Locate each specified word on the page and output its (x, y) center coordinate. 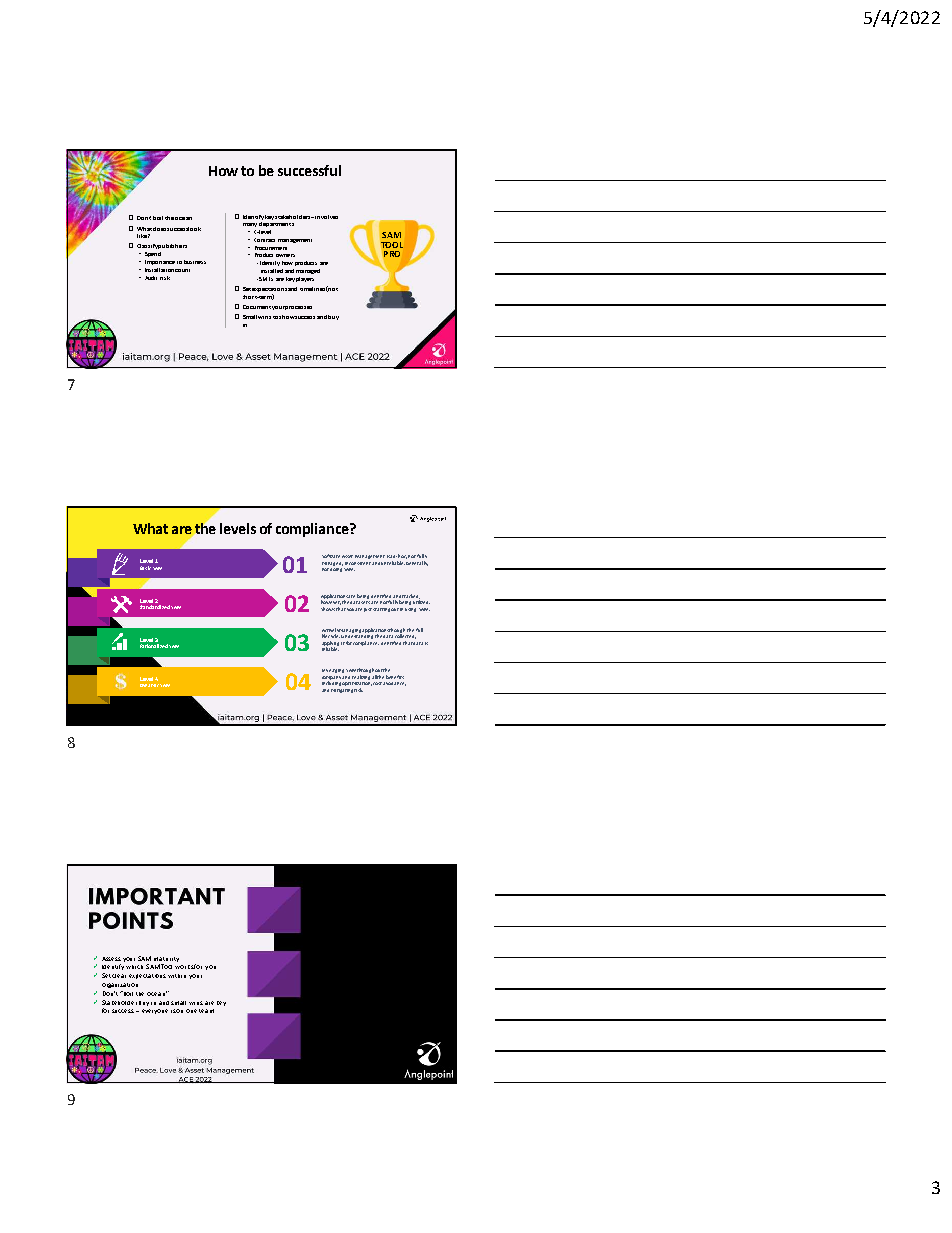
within (177, 976)
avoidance (394, 684)
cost (377, 683)
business (195, 262)
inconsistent (359, 563)
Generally (417, 563)
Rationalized (155, 644)
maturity (166, 959)
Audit (151, 278)
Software (331, 556)
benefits (395, 677)
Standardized (156, 605)
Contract (264, 240)
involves (326, 217)
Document (257, 307)
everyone (155, 1011)
